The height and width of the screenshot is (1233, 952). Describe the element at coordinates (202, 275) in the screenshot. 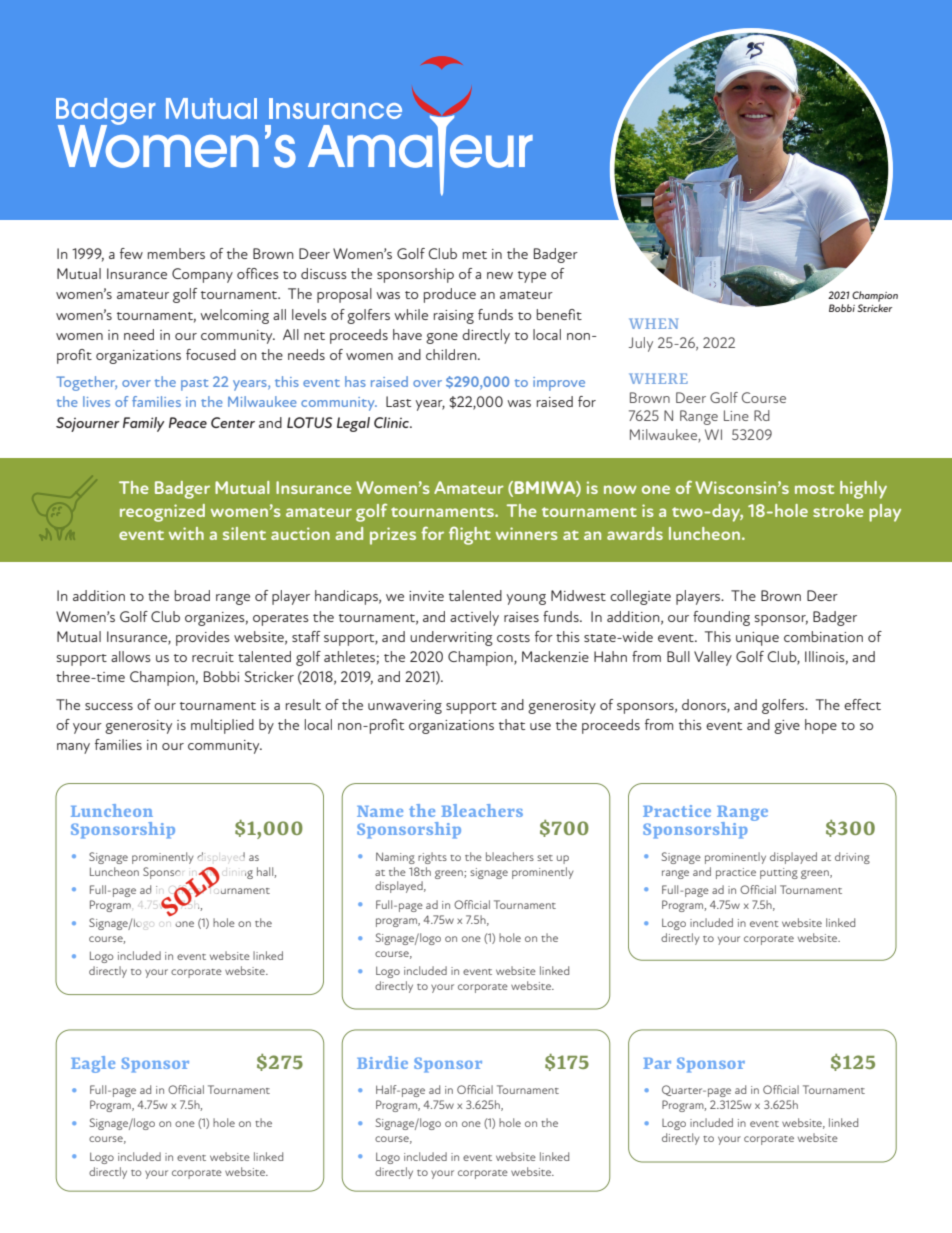

I see `Company` at that location.
